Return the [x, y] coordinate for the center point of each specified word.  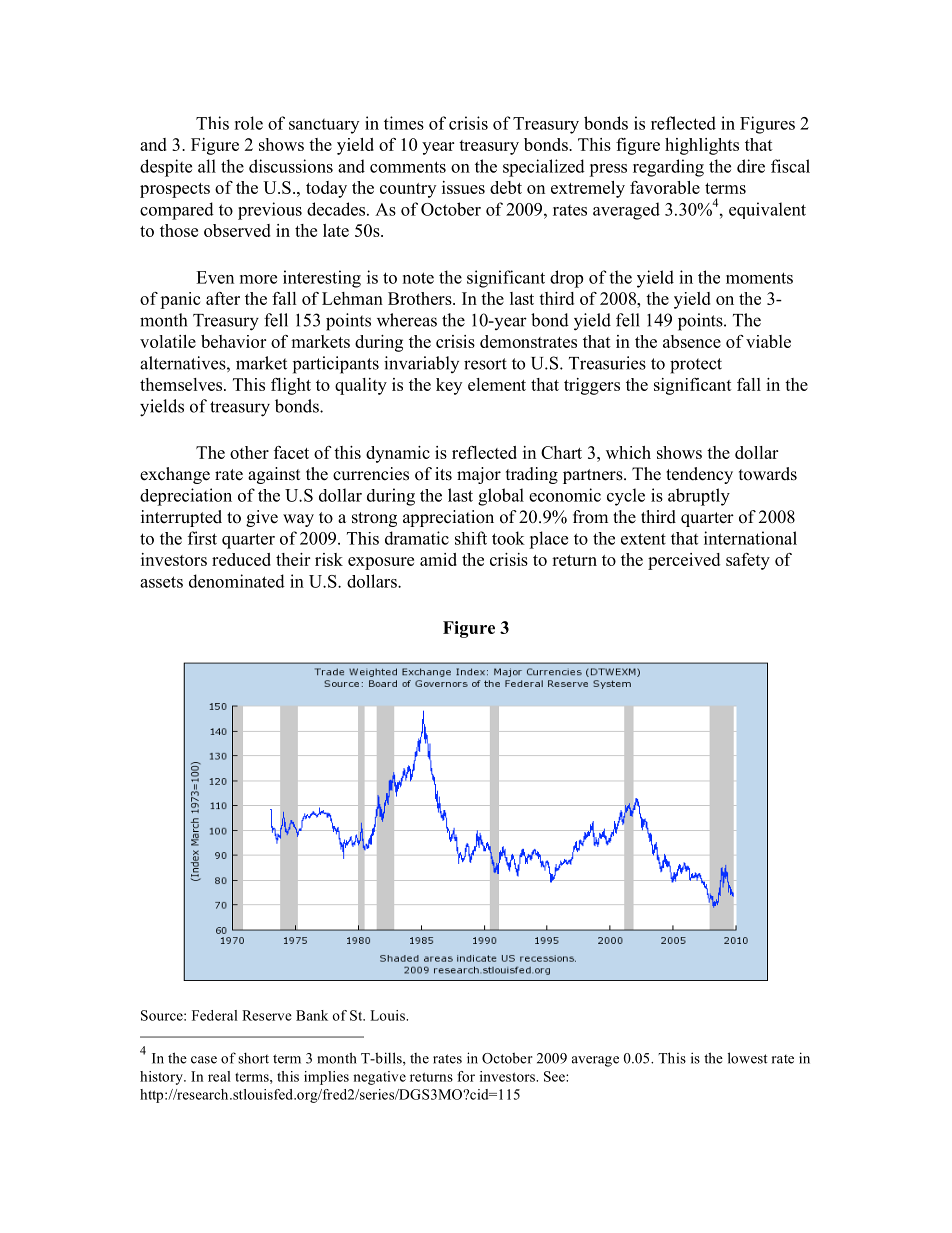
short [253, 1058]
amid [438, 559]
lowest [748, 1058]
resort [485, 364]
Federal [215, 1015]
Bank [312, 1015]
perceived [684, 561]
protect [696, 366]
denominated [237, 581]
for [466, 1076]
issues [463, 187]
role [248, 123]
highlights [702, 146]
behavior [233, 341]
